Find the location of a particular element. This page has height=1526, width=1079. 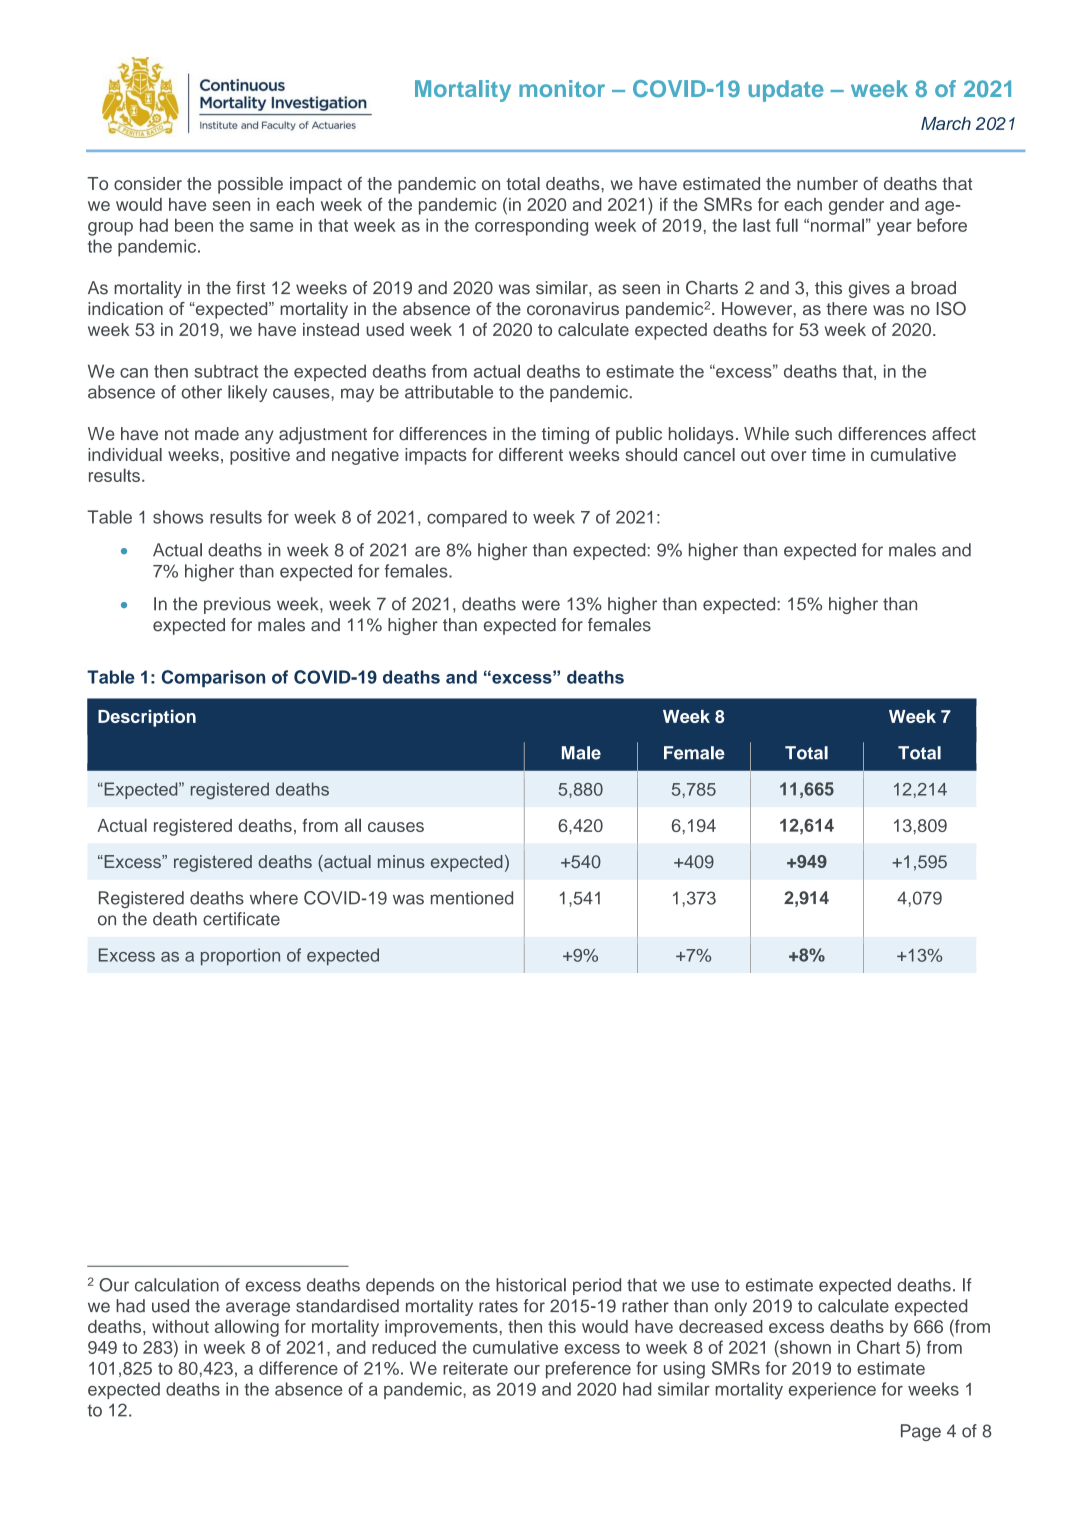

monitor is located at coordinates (562, 88).
